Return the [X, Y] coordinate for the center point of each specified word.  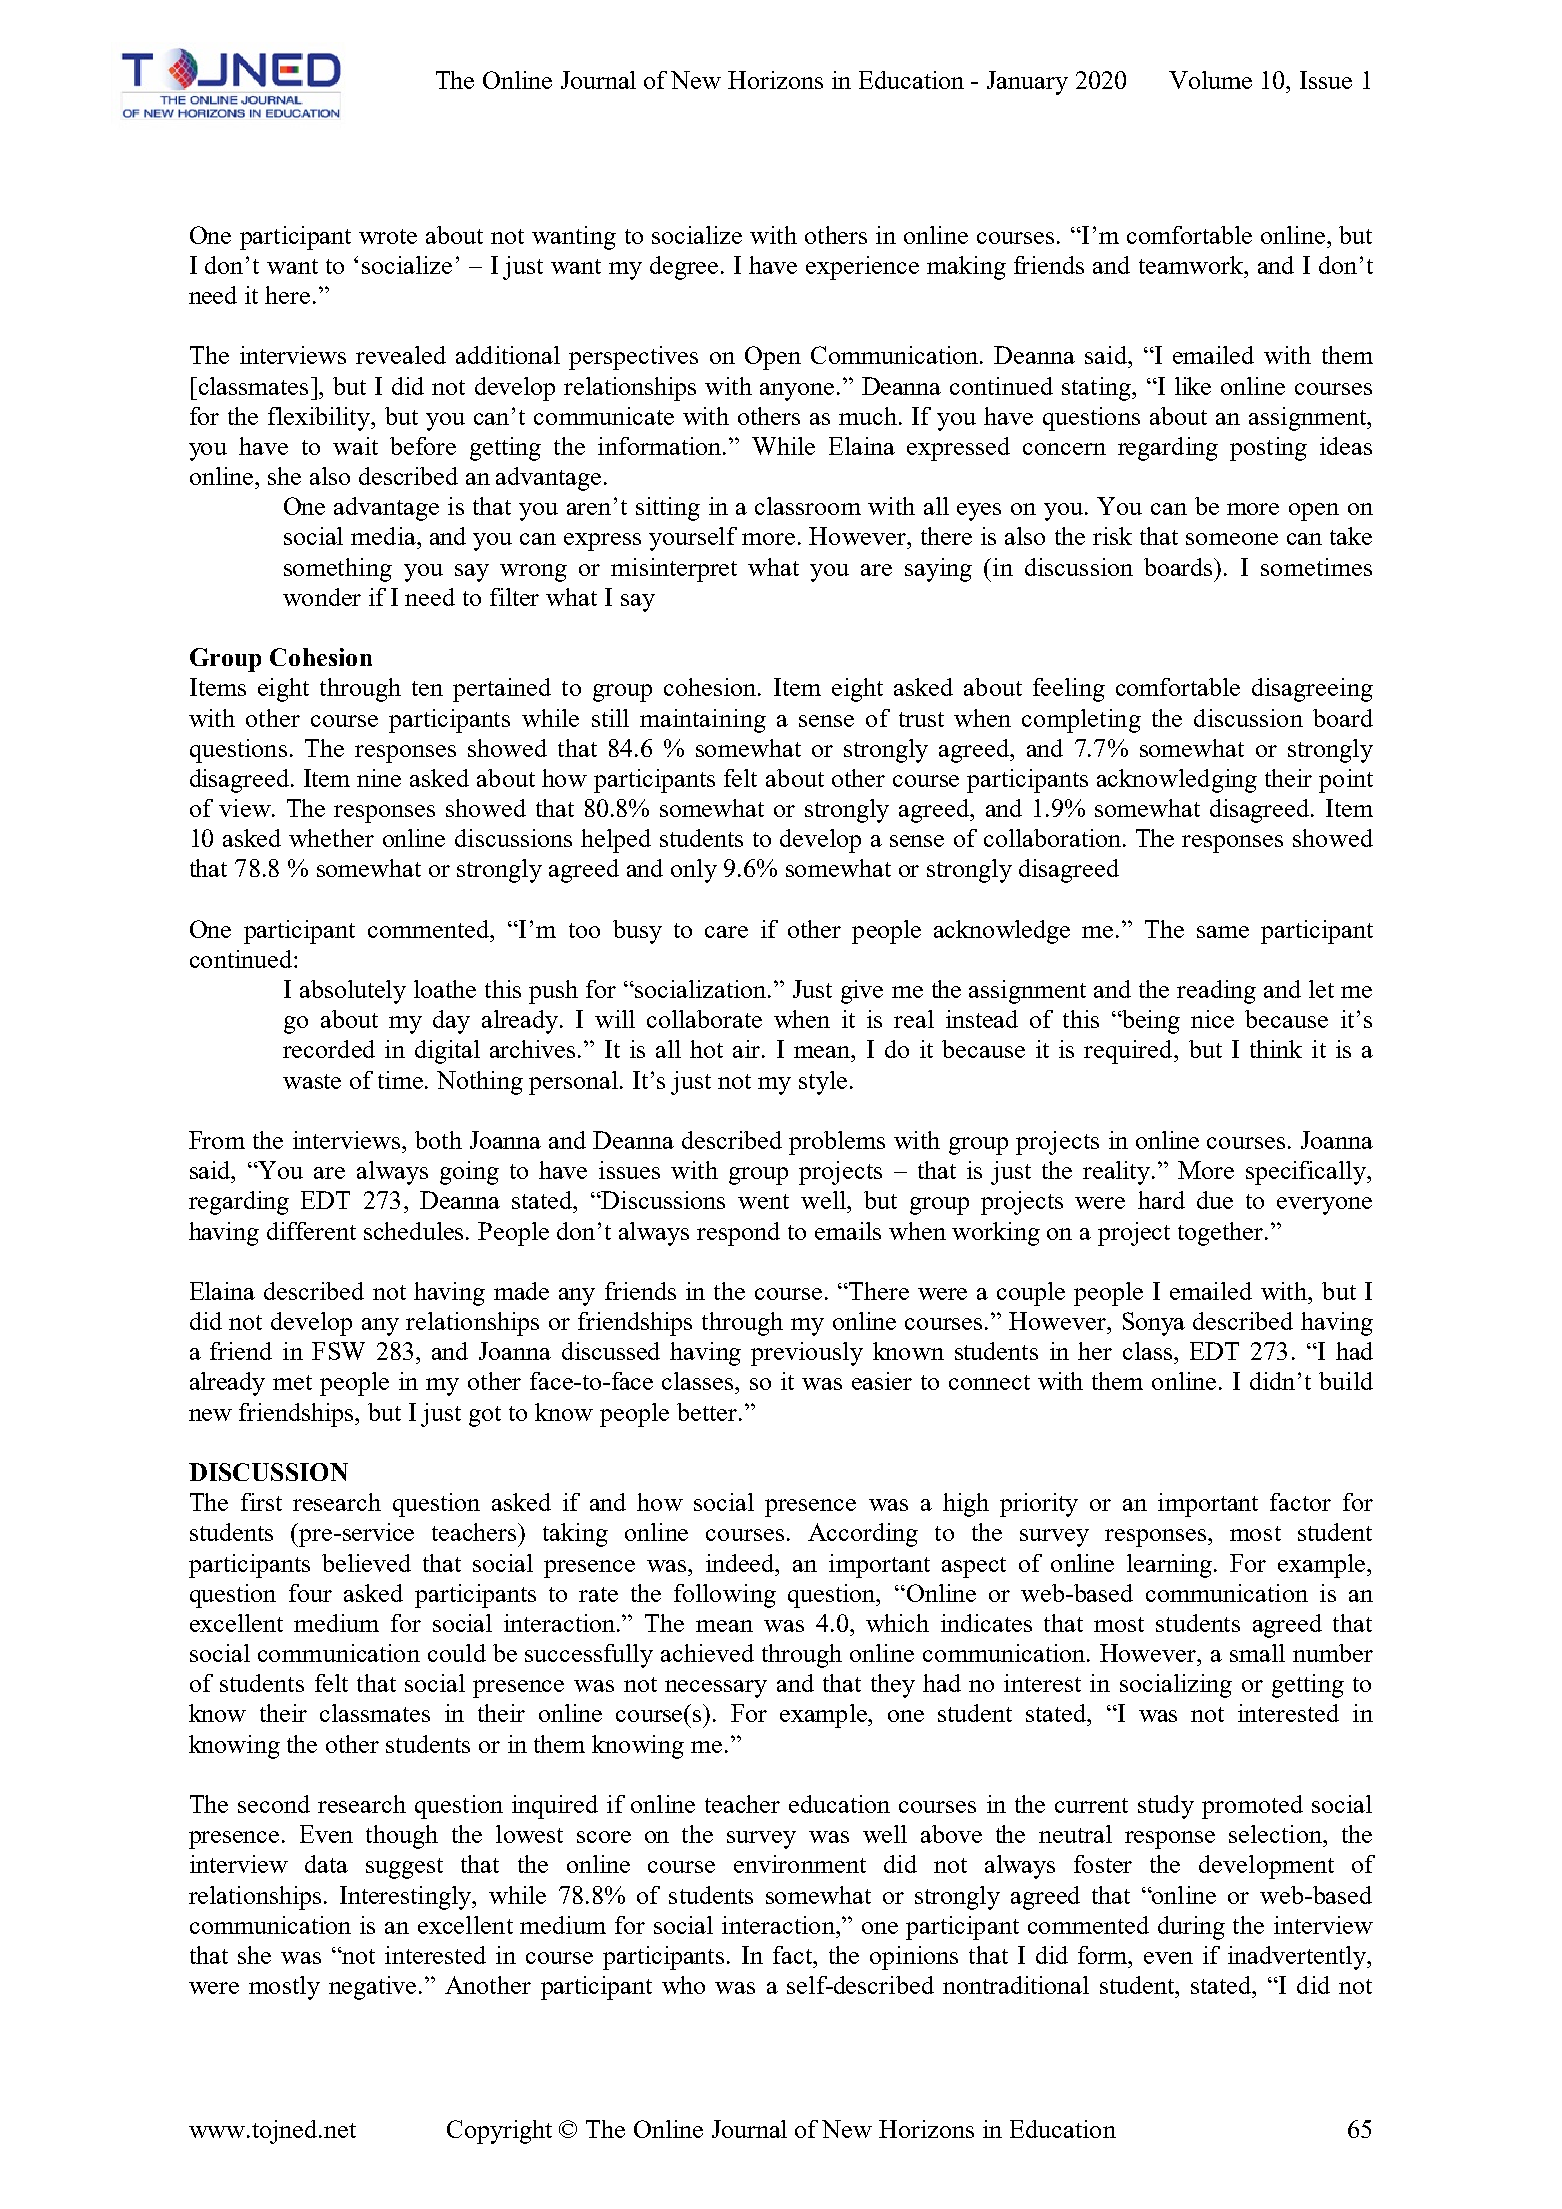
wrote [388, 236]
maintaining [703, 721]
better [707, 1412]
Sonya [1154, 1324]
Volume [1210, 80]
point [1346, 781]
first [261, 1502]
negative [374, 1988]
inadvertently [1298, 1958]
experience [862, 268]
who [683, 1985]
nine [379, 778]
